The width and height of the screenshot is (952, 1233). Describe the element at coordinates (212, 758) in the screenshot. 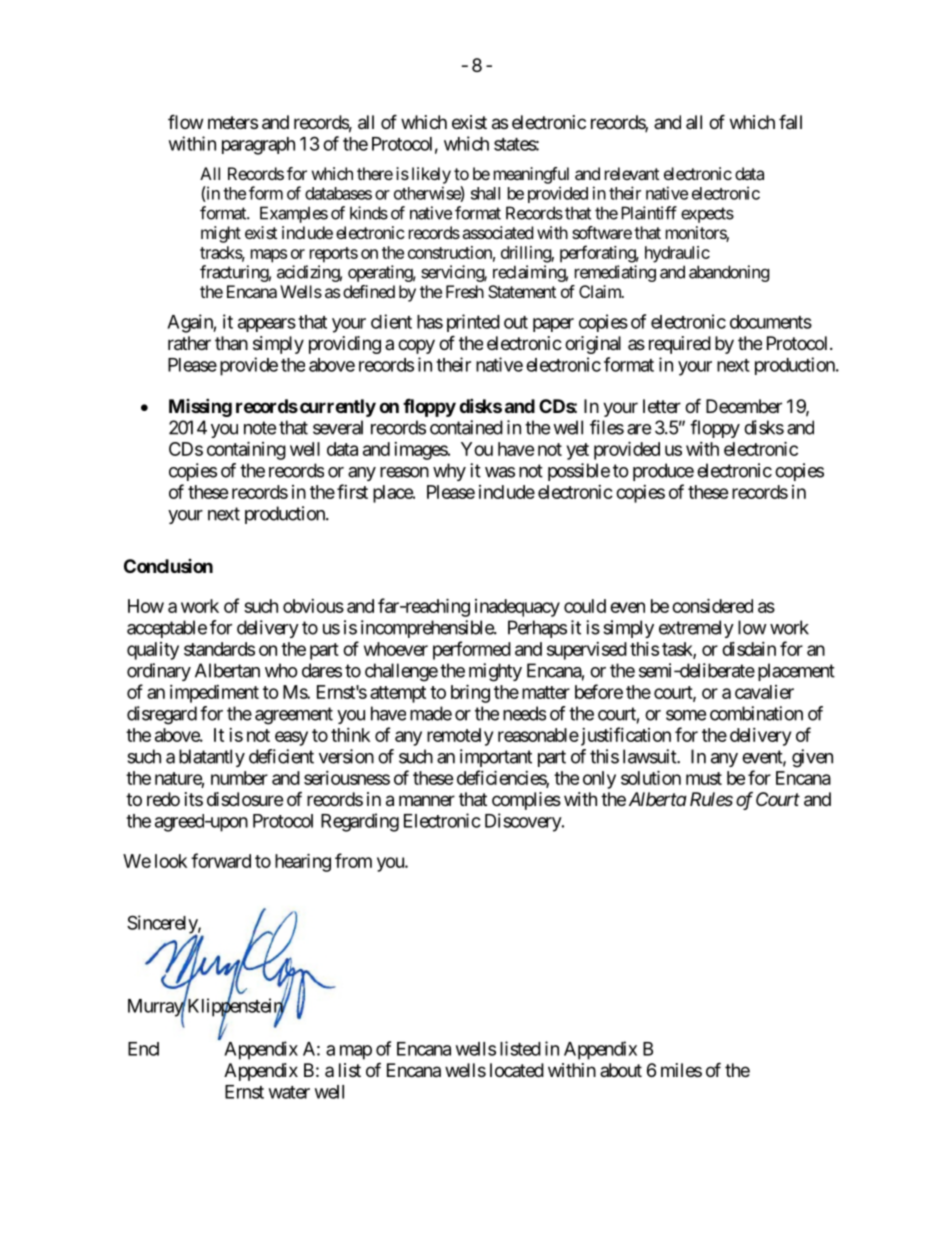

I see `blatantly` at that location.
